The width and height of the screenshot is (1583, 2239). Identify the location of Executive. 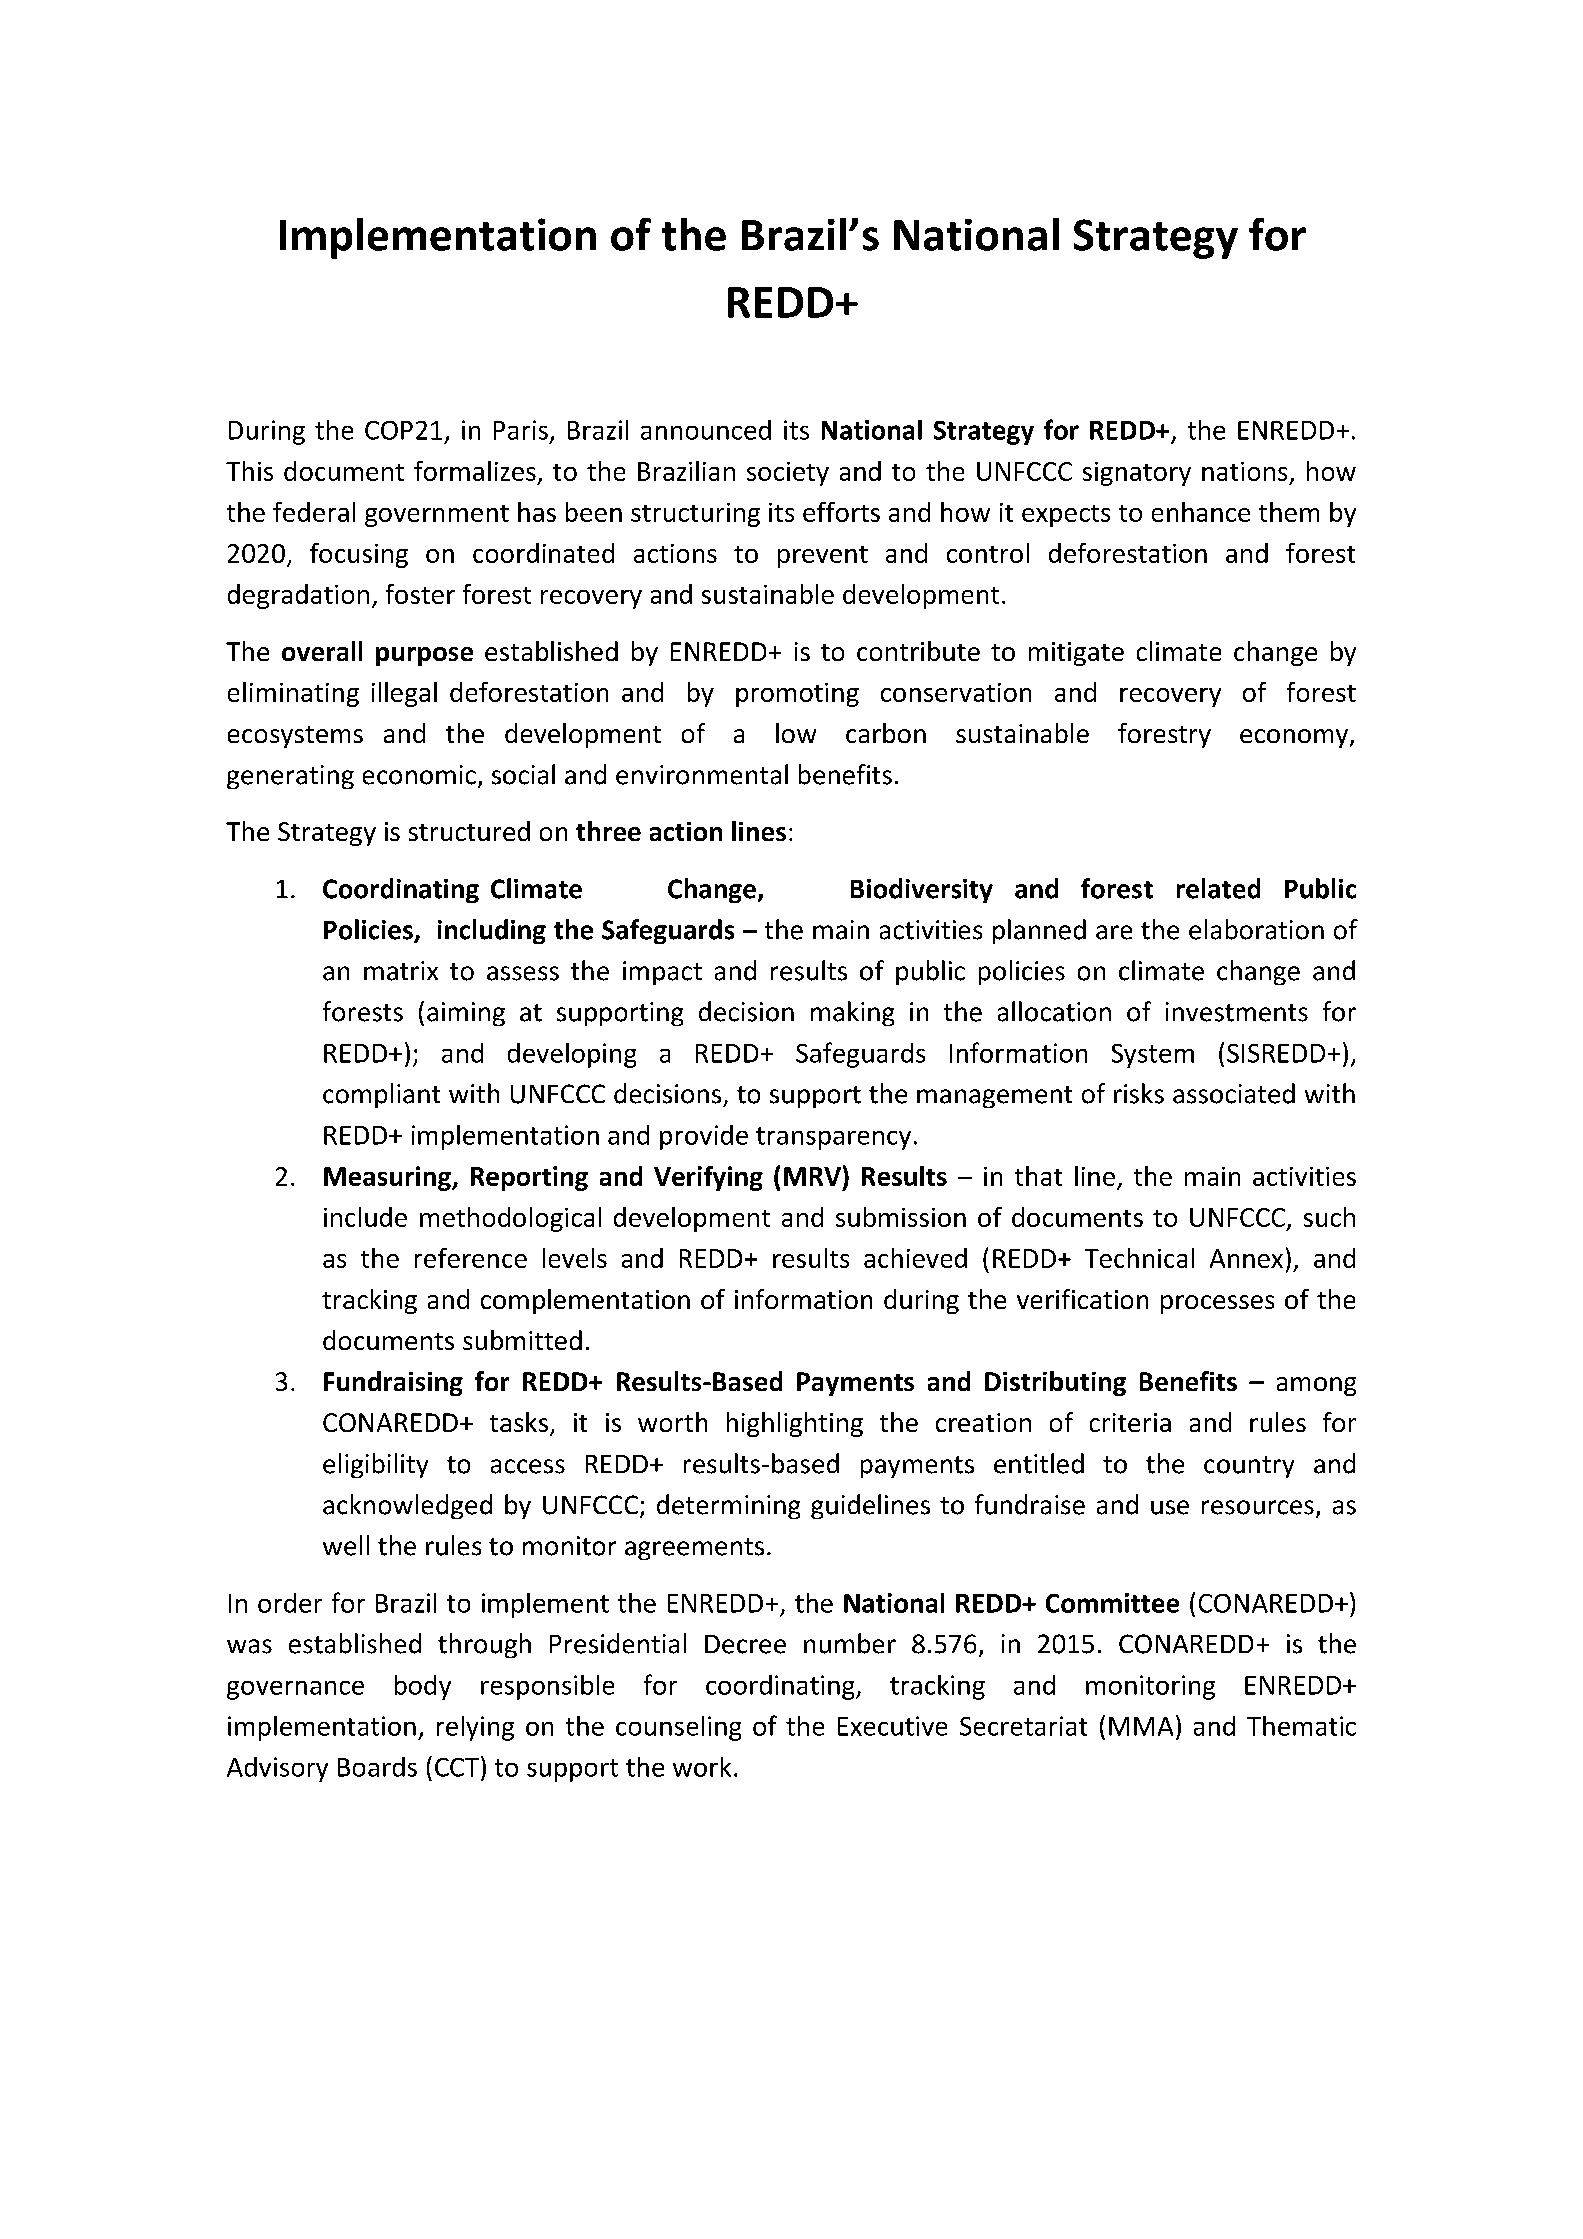
(892, 1726).
